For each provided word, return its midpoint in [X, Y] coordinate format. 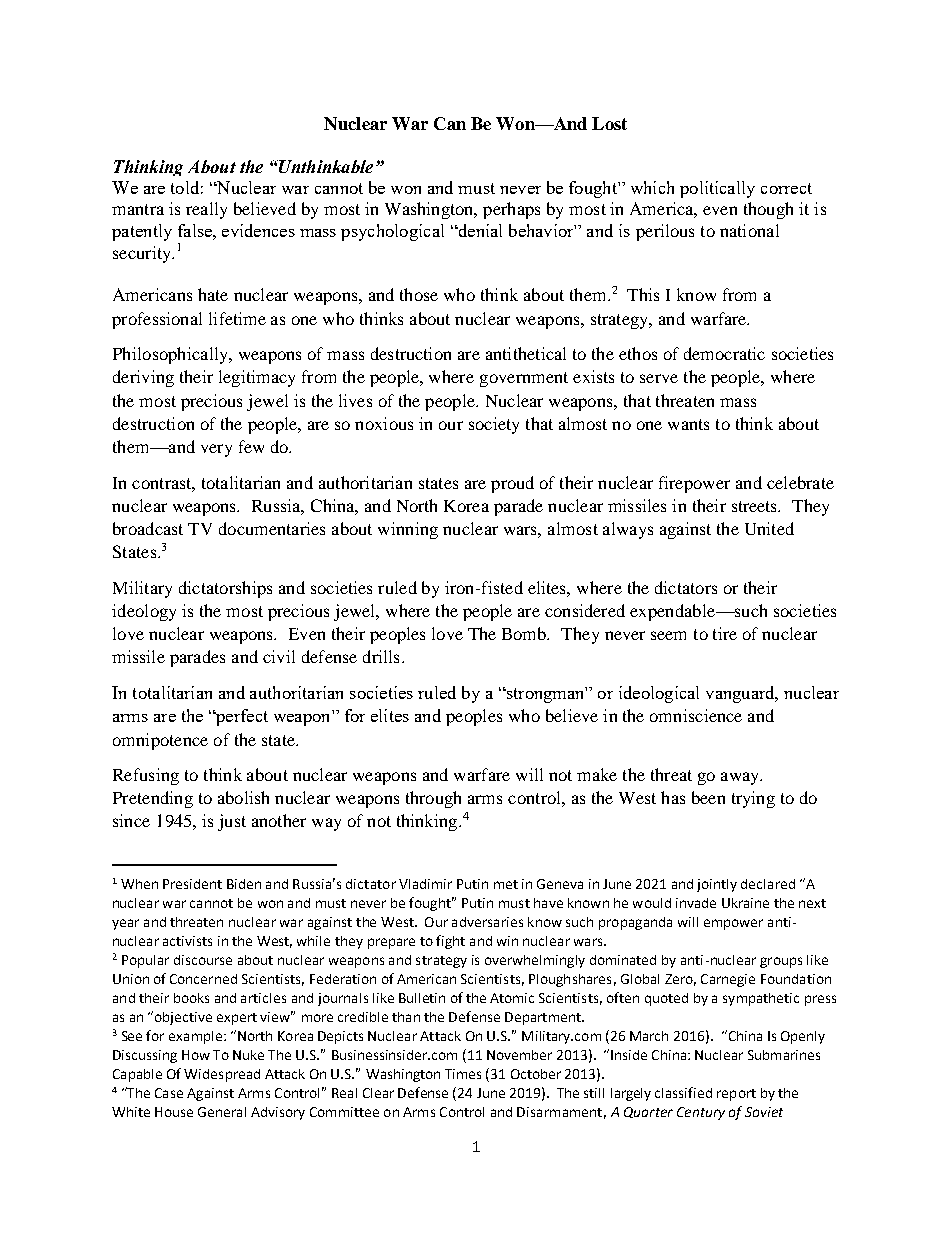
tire [725, 633]
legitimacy [257, 378]
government [524, 379]
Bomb [525, 633]
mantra [138, 209]
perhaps [511, 210]
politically [717, 189]
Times [463, 1074]
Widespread [222, 1075]
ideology [144, 612]
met [506, 884]
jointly [717, 885]
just [232, 822]
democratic [724, 353]
